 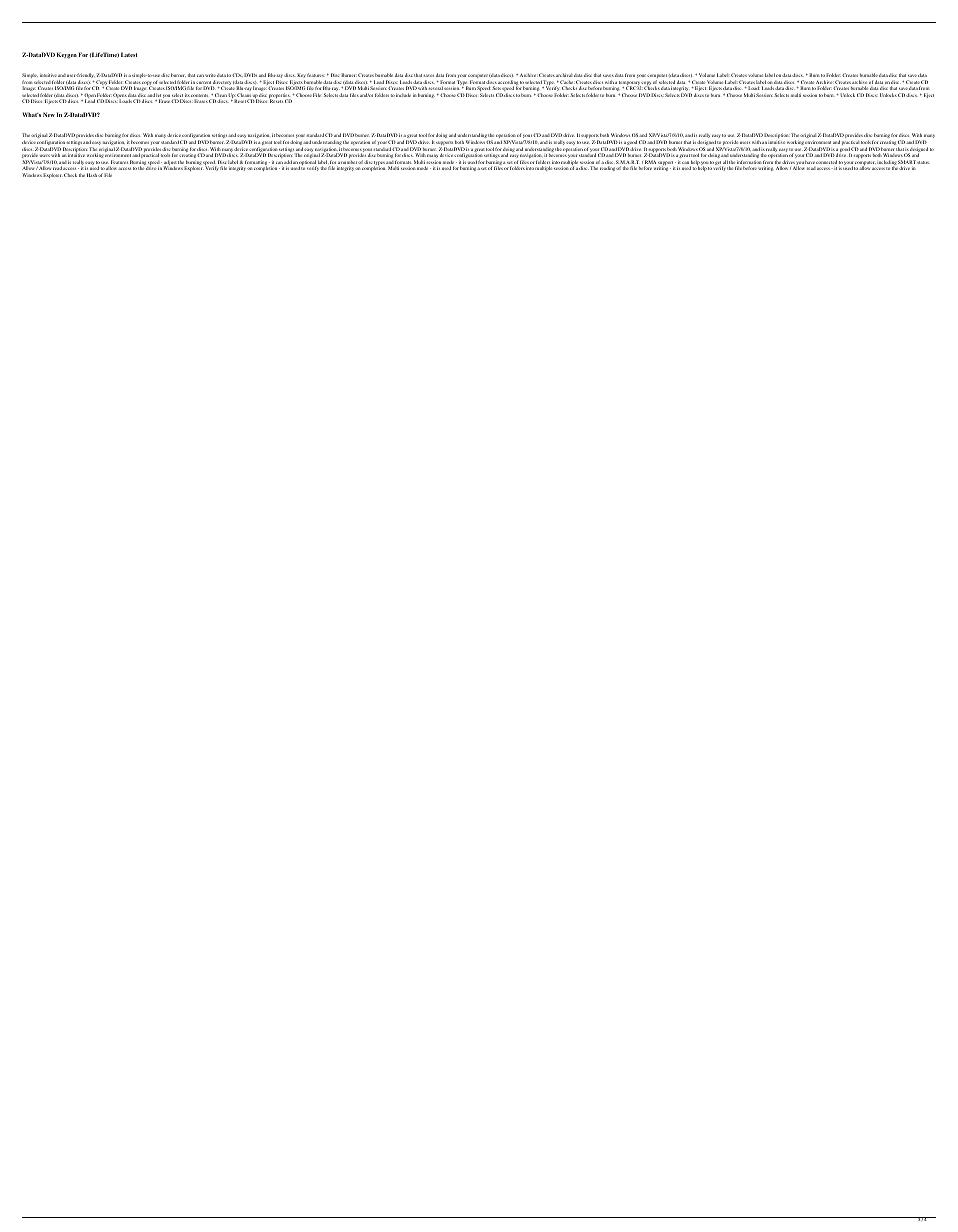 I want to click on New, so click(x=49, y=114).
